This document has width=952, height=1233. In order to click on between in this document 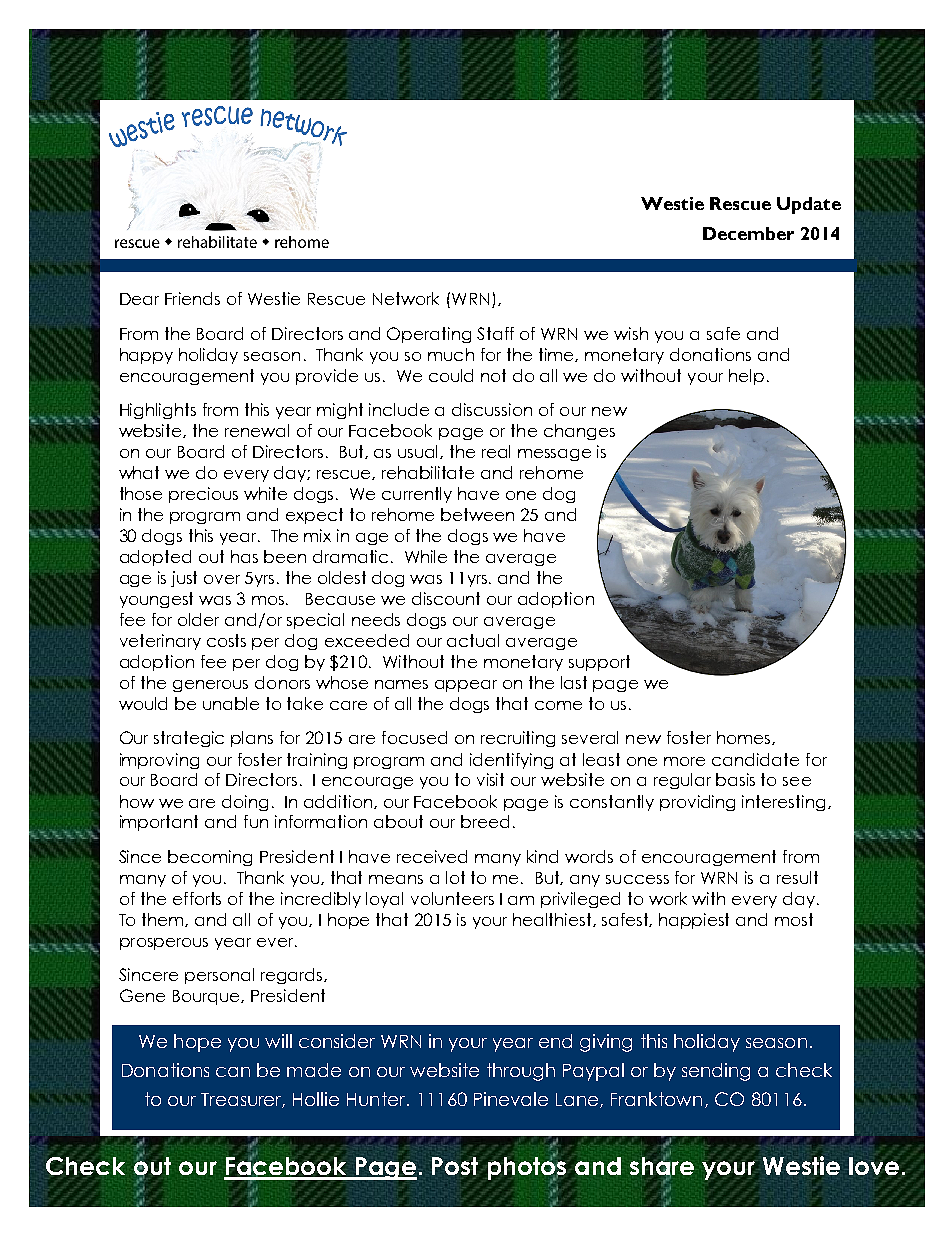, I will do `click(477, 514)`.
